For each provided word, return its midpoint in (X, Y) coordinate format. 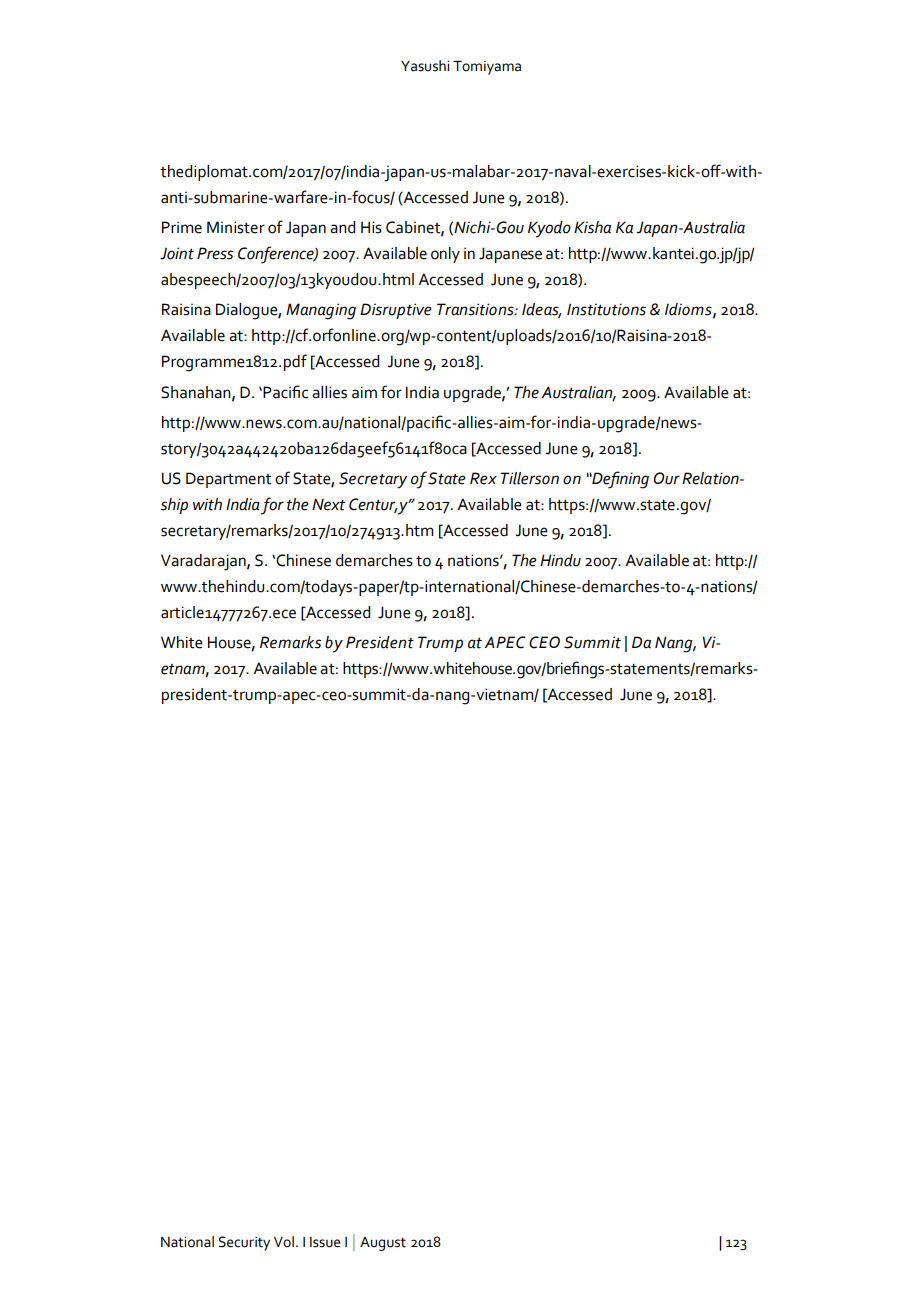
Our (666, 478)
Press (215, 253)
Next (328, 504)
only (445, 255)
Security (244, 1243)
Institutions (606, 309)
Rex (483, 478)
